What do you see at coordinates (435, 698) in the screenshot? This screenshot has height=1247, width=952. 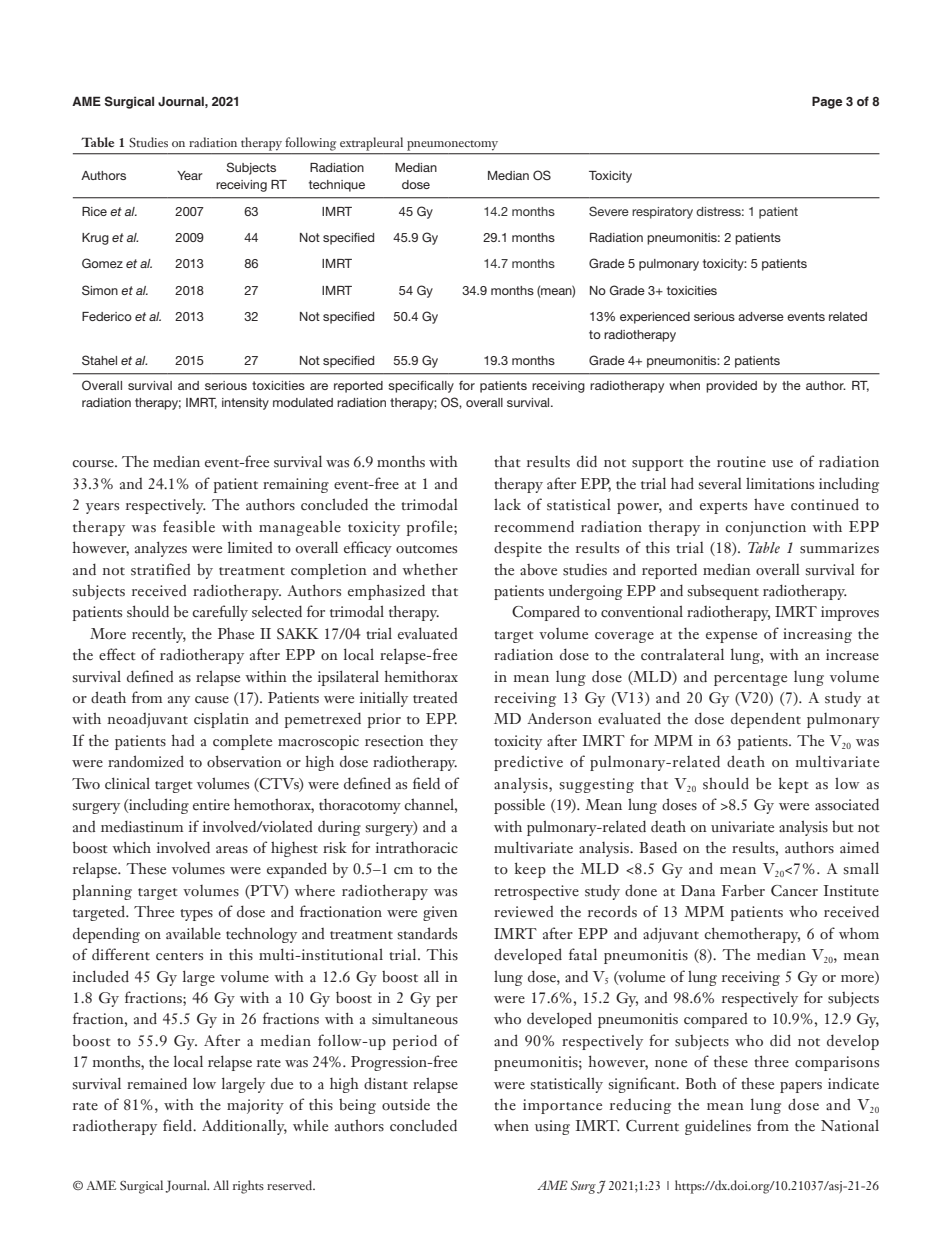 I see `treated` at bounding box center [435, 698].
